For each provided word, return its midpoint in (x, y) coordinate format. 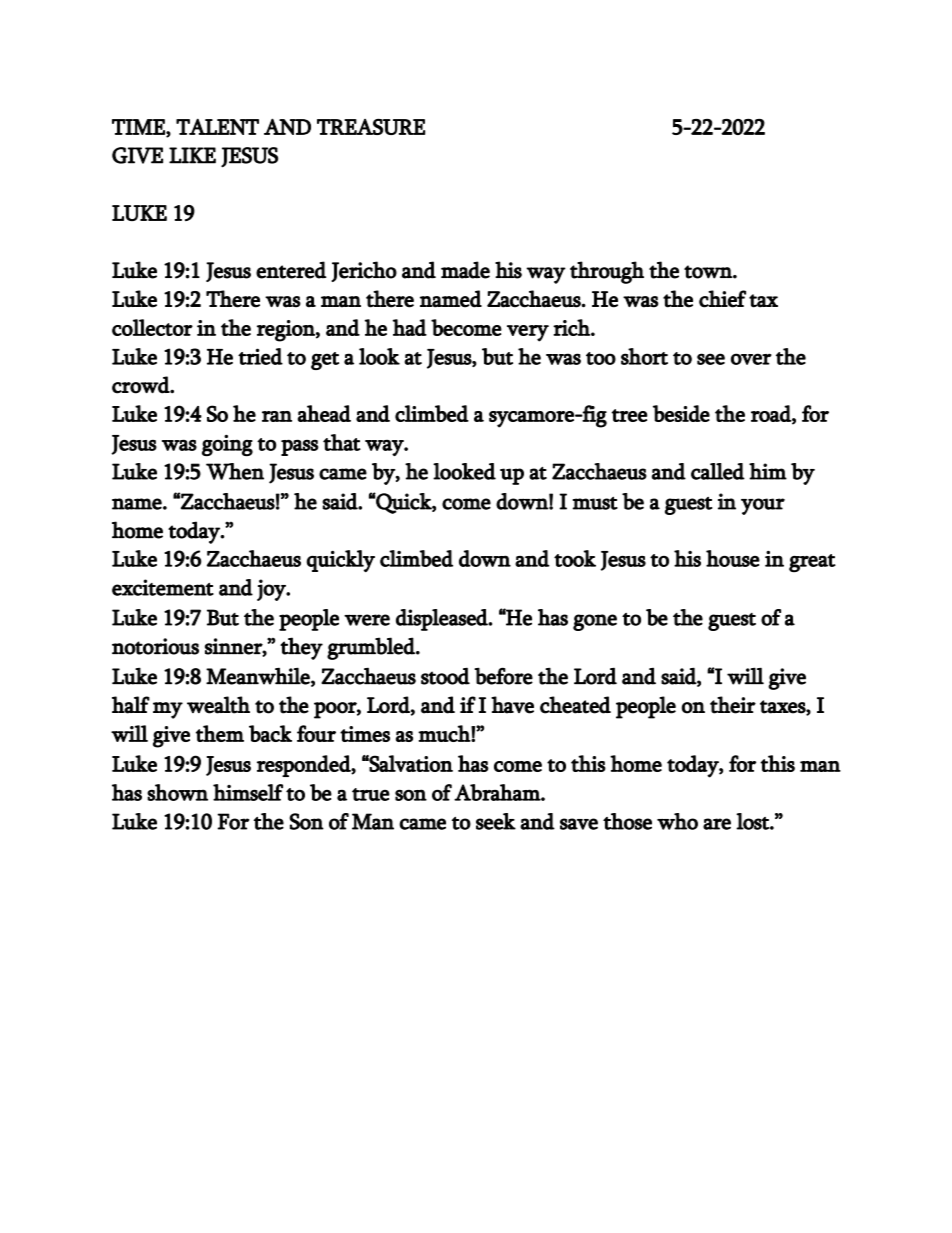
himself (248, 792)
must (595, 503)
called (718, 471)
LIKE (192, 155)
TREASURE (371, 127)
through (607, 272)
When (235, 471)
